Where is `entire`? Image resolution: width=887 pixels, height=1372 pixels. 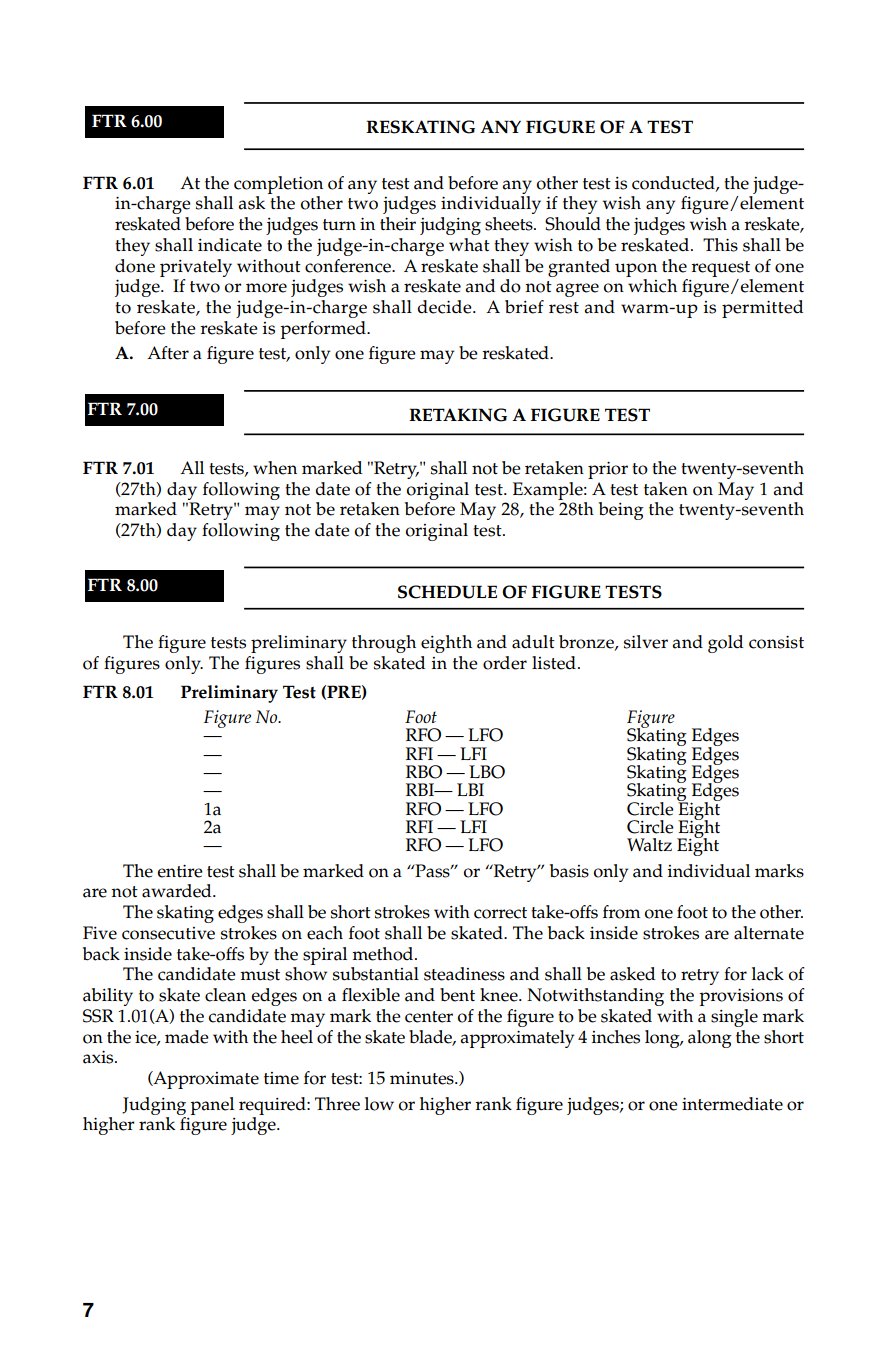 entire is located at coordinates (180, 871).
